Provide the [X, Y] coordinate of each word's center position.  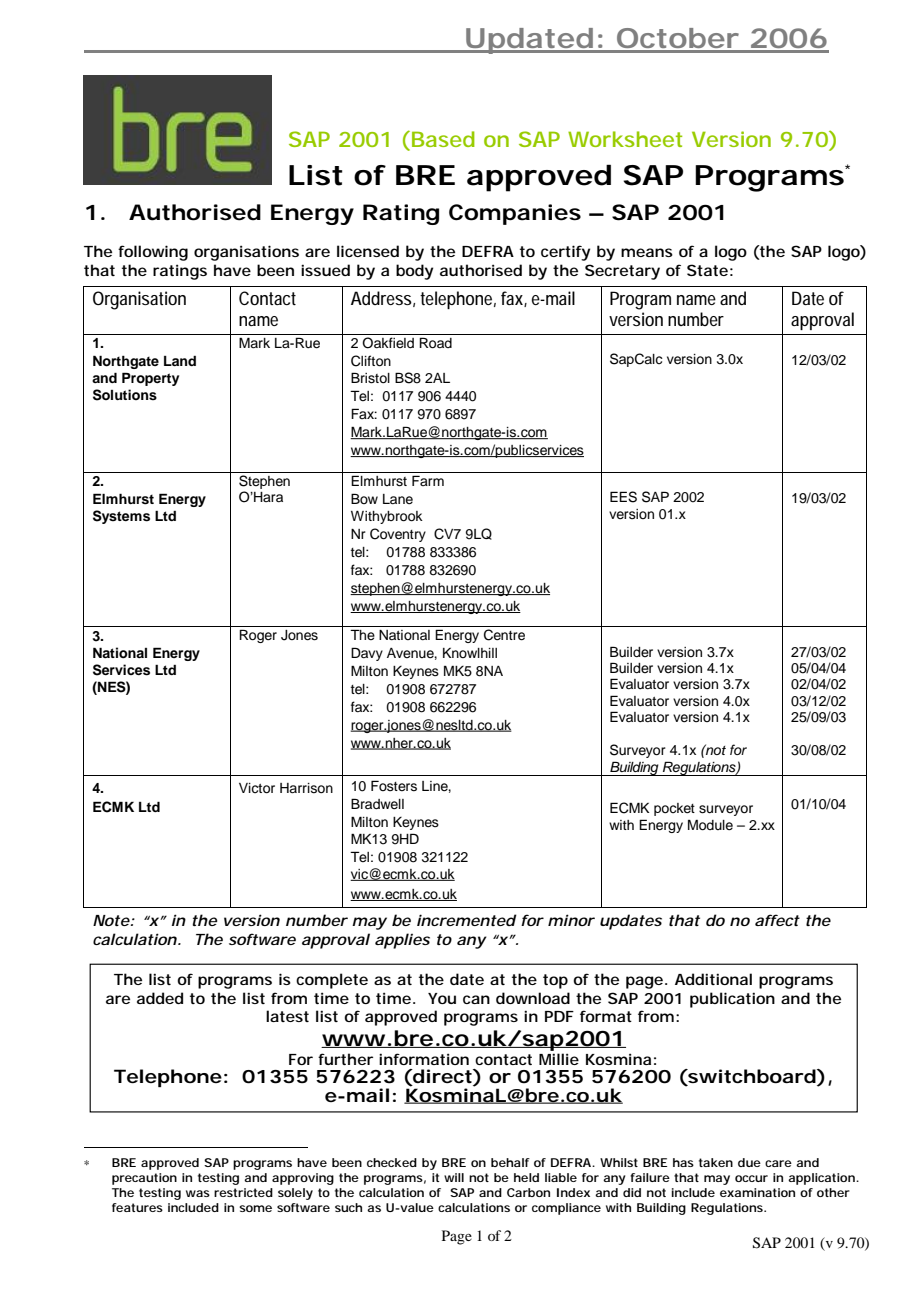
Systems [121, 517]
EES [623, 497]
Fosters [394, 786]
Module [710, 825]
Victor [257, 788]
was [198, 1193]
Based [443, 139]
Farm [428, 480]
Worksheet [625, 139]
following [153, 253]
